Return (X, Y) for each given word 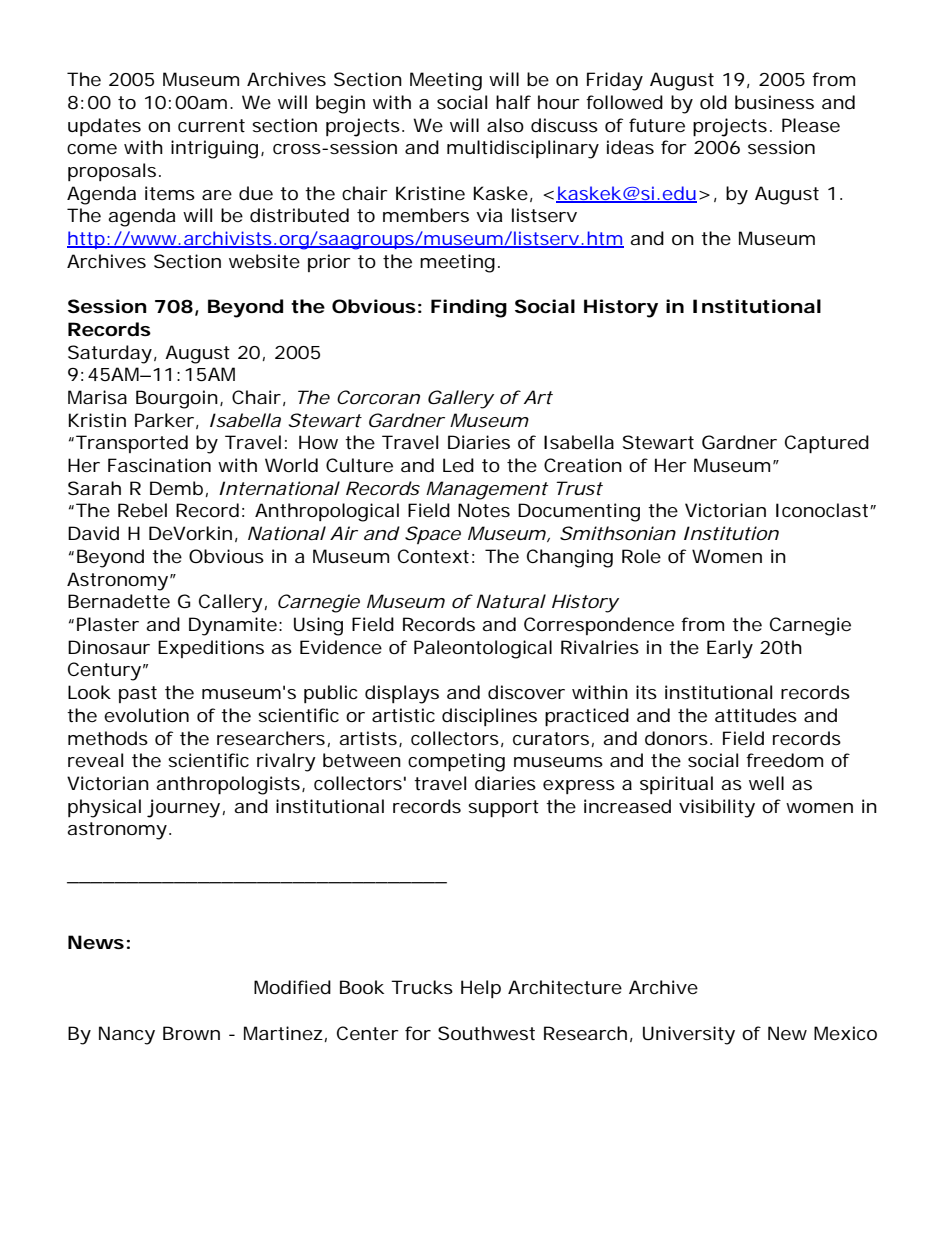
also (505, 125)
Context (433, 556)
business (774, 102)
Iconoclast (823, 510)
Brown (191, 1033)
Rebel (142, 510)
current (211, 125)
